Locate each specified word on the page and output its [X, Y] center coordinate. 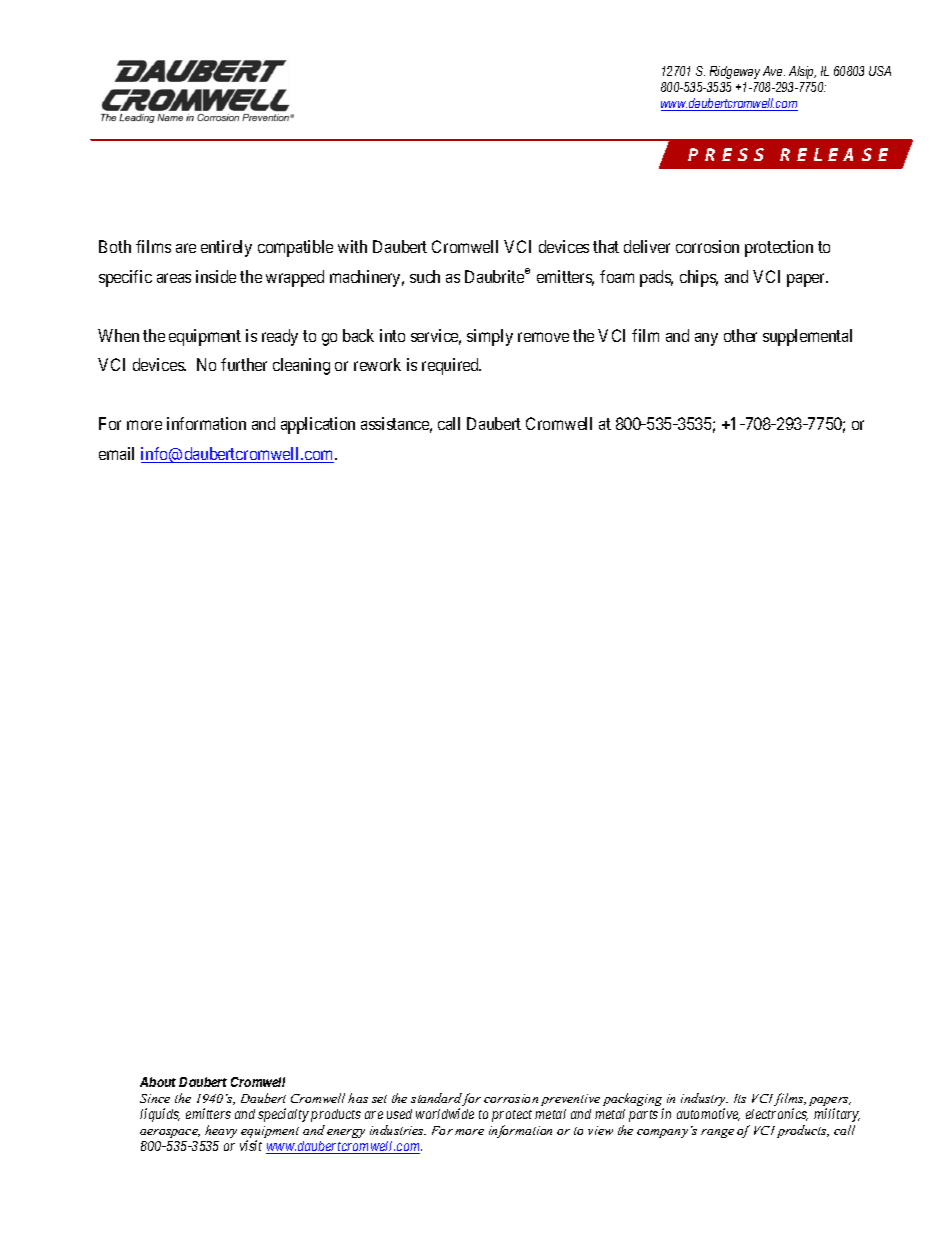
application [318, 425]
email [116, 453]
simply [490, 337]
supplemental [807, 337]
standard [437, 1099]
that [606, 246]
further [244, 364]
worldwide [445, 1113]
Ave [774, 71]
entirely [226, 248]
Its [740, 1098]
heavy [221, 1131]
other [740, 335]
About [158, 1082]
